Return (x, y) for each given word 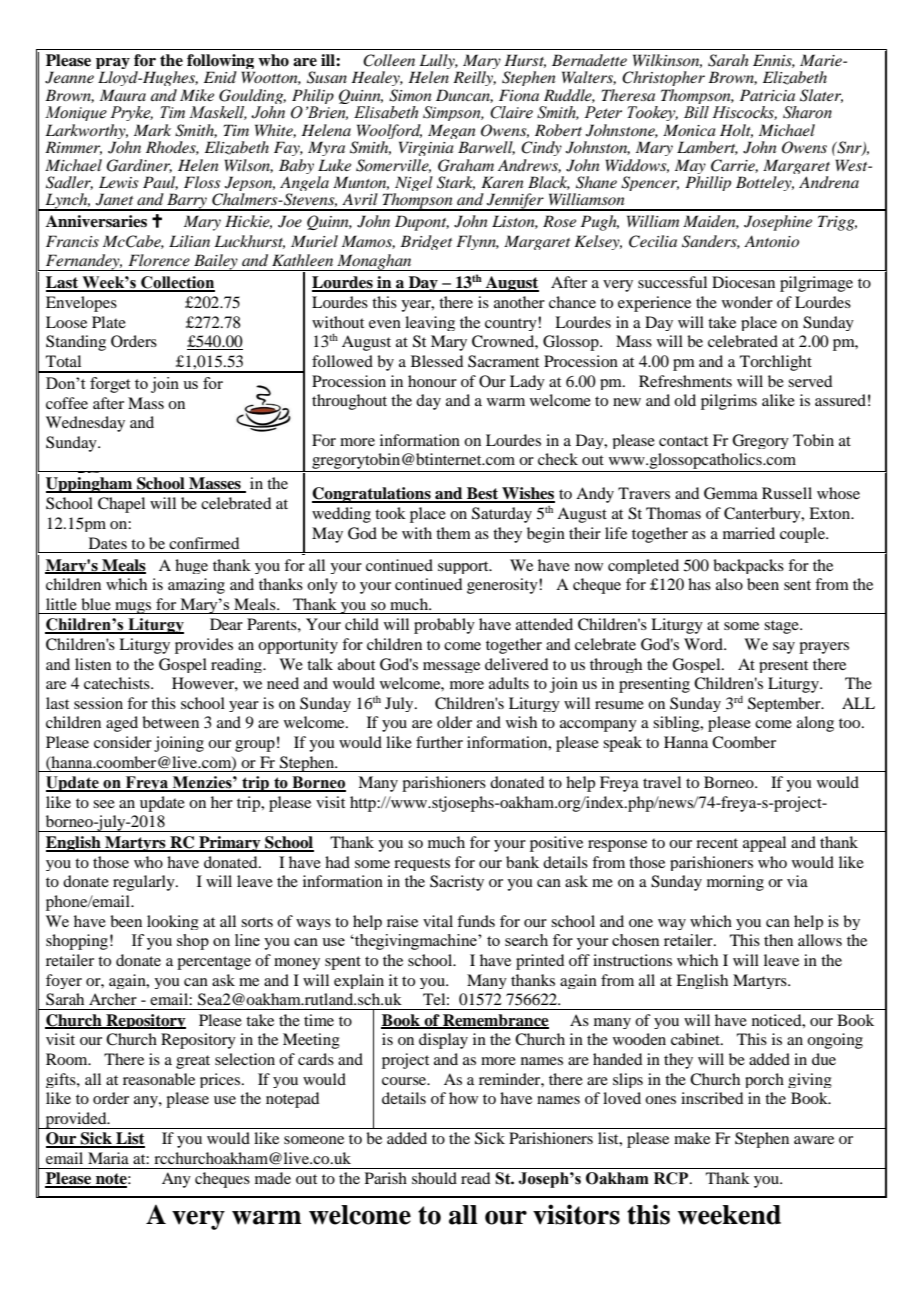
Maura (123, 95)
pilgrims (729, 402)
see (104, 804)
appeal (764, 844)
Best (483, 494)
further (439, 742)
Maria (108, 1158)
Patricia (767, 95)
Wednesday (85, 424)
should (434, 1178)
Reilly (474, 78)
